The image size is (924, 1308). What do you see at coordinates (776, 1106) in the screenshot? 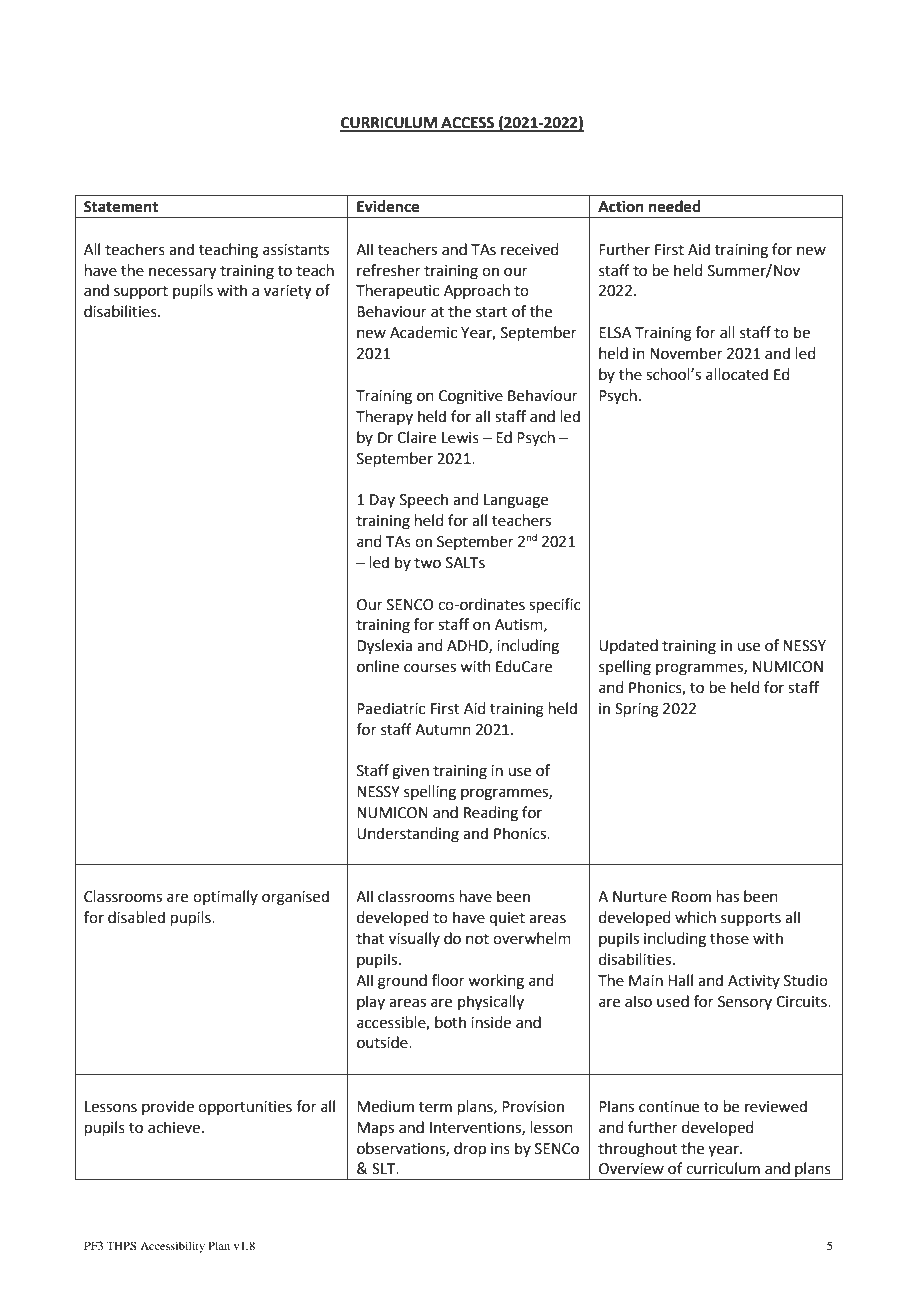
I see `reviewed` at bounding box center [776, 1106].
